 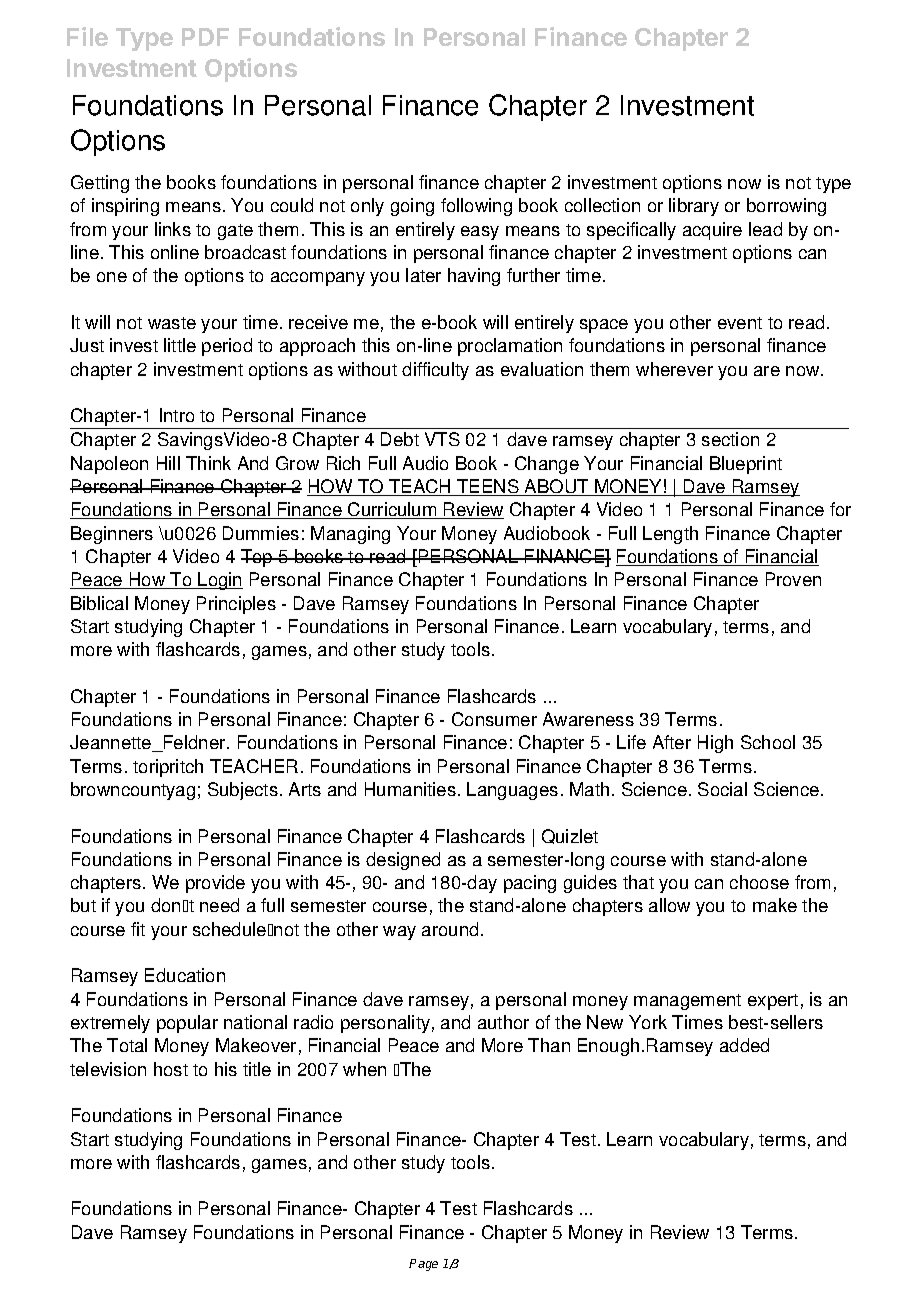 What do you see at coordinates (435, 371) in the screenshot?
I see `difficulty` at bounding box center [435, 371].
